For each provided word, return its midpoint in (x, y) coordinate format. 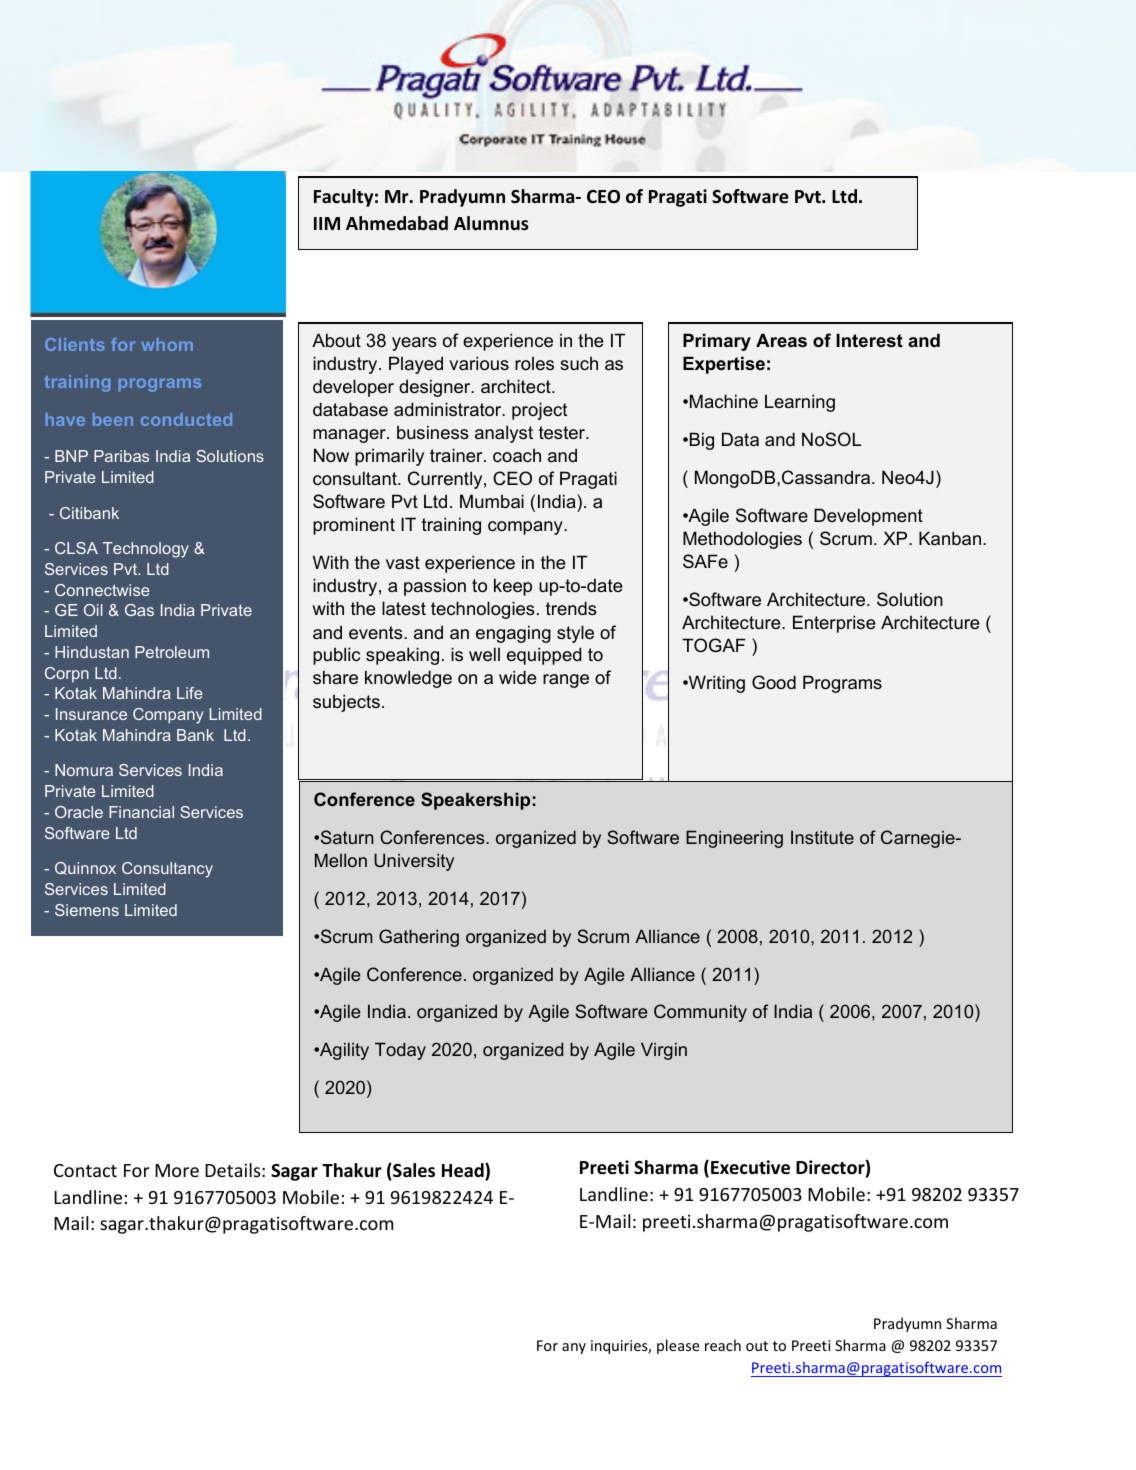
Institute (822, 837)
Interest (869, 340)
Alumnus (491, 223)
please (678, 1346)
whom (167, 344)
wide (518, 677)
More (177, 1170)
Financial (141, 812)
